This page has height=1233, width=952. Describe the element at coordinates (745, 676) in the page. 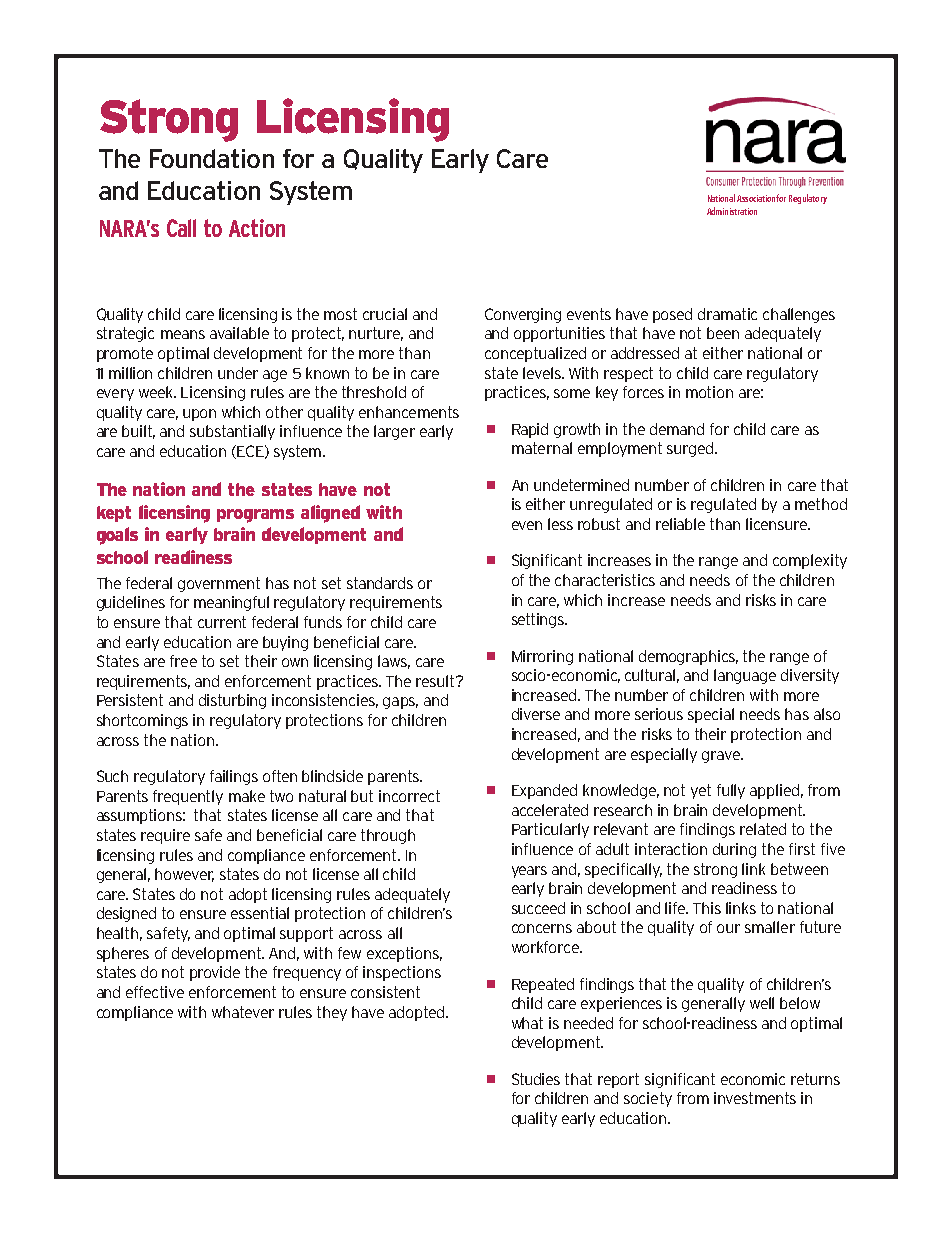

I see `language` at that location.
